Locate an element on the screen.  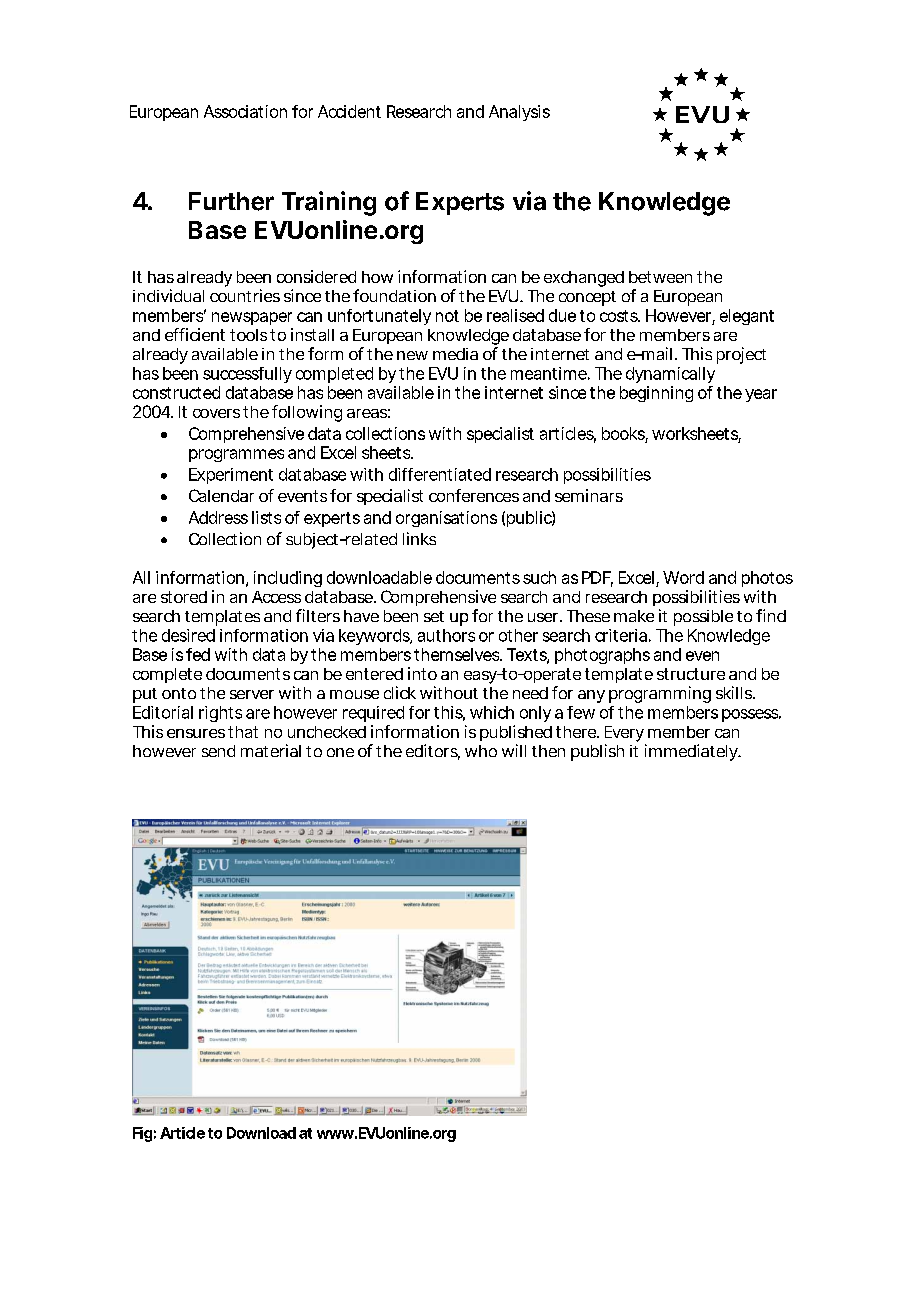
not is located at coordinates (447, 316).
